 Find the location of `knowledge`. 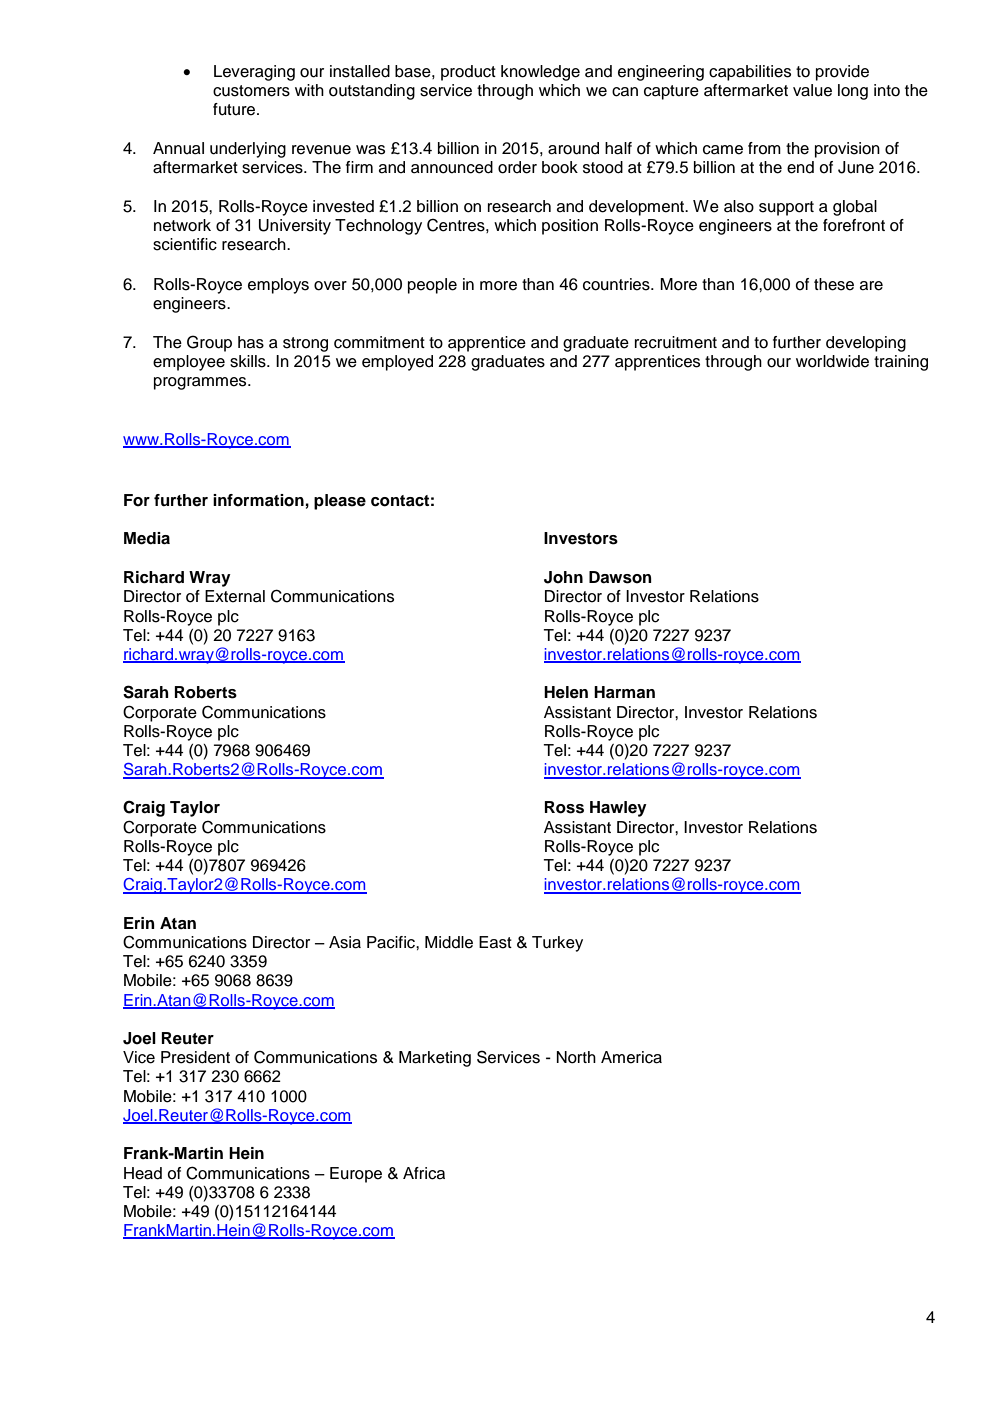

knowledge is located at coordinates (540, 73).
